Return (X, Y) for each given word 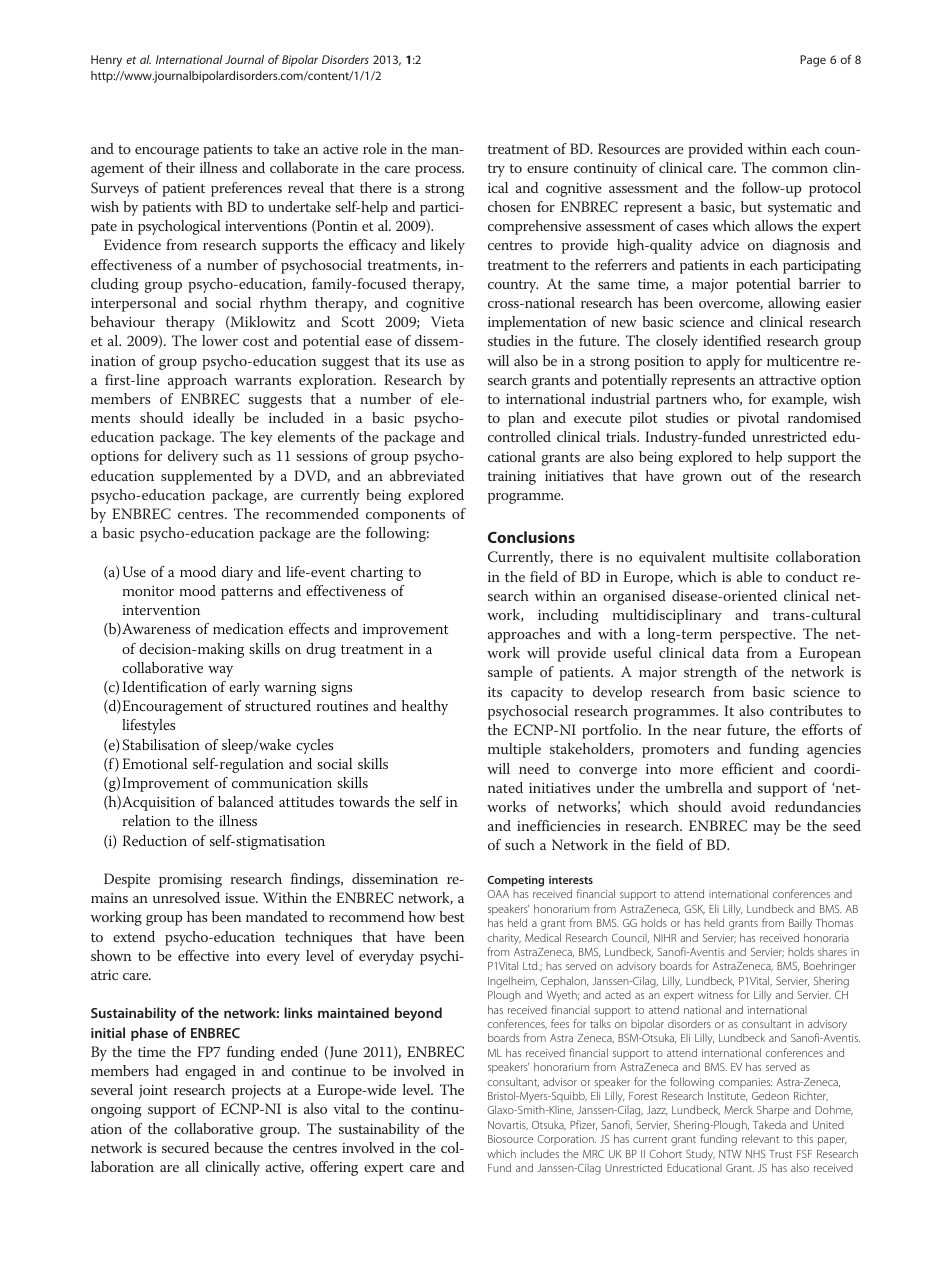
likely (448, 246)
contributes (806, 710)
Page (813, 61)
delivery (193, 457)
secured (185, 1147)
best (452, 916)
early (244, 688)
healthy (425, 707)
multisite (741, 556)
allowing (794, 304)
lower (220, 340)
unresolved (186, 897)
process (439, 171)
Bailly (800, 924)
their (180, 167)
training (512, 478)
